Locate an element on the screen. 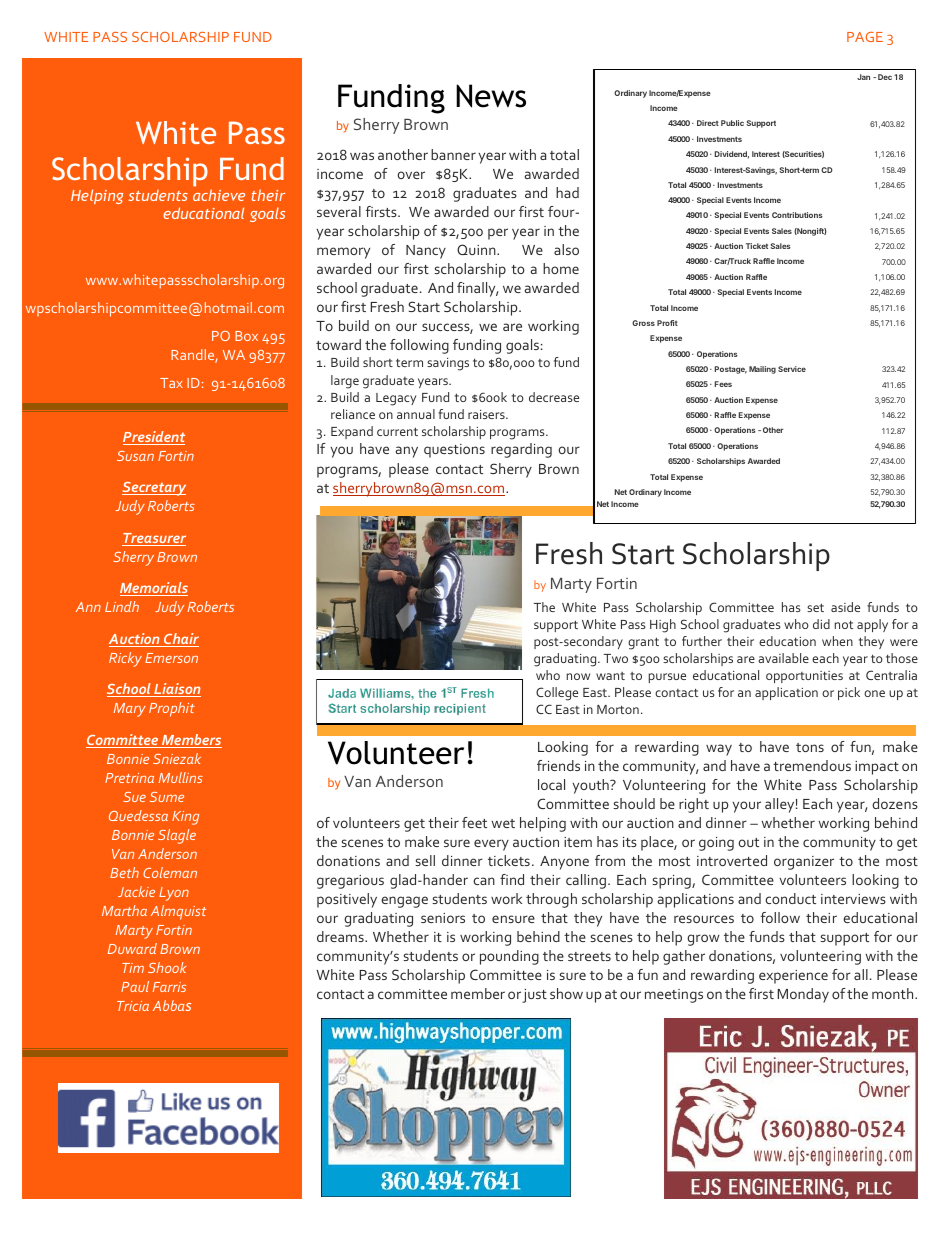 The height and width of the screenshot is (1233, 952). Shook is located at coordinates (167, 967).
